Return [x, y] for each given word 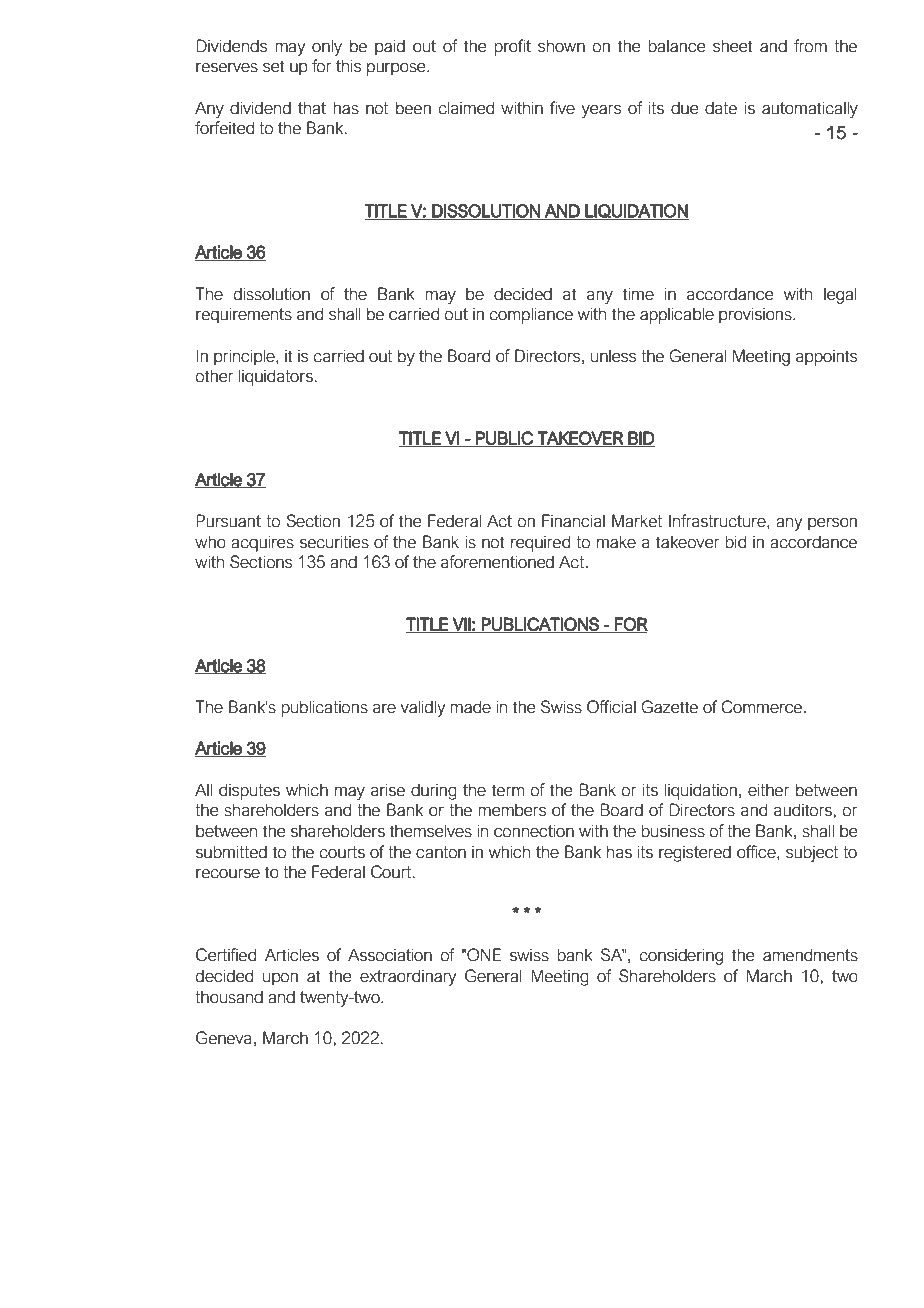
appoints [826, 357]
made [470, 707]
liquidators [276, 377]
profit [512, 47]
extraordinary [408, 977]
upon [280, 979]
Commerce [763, 707]
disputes [249, 791]
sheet [733, 46]
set [274, 66]
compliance [531, 315]
